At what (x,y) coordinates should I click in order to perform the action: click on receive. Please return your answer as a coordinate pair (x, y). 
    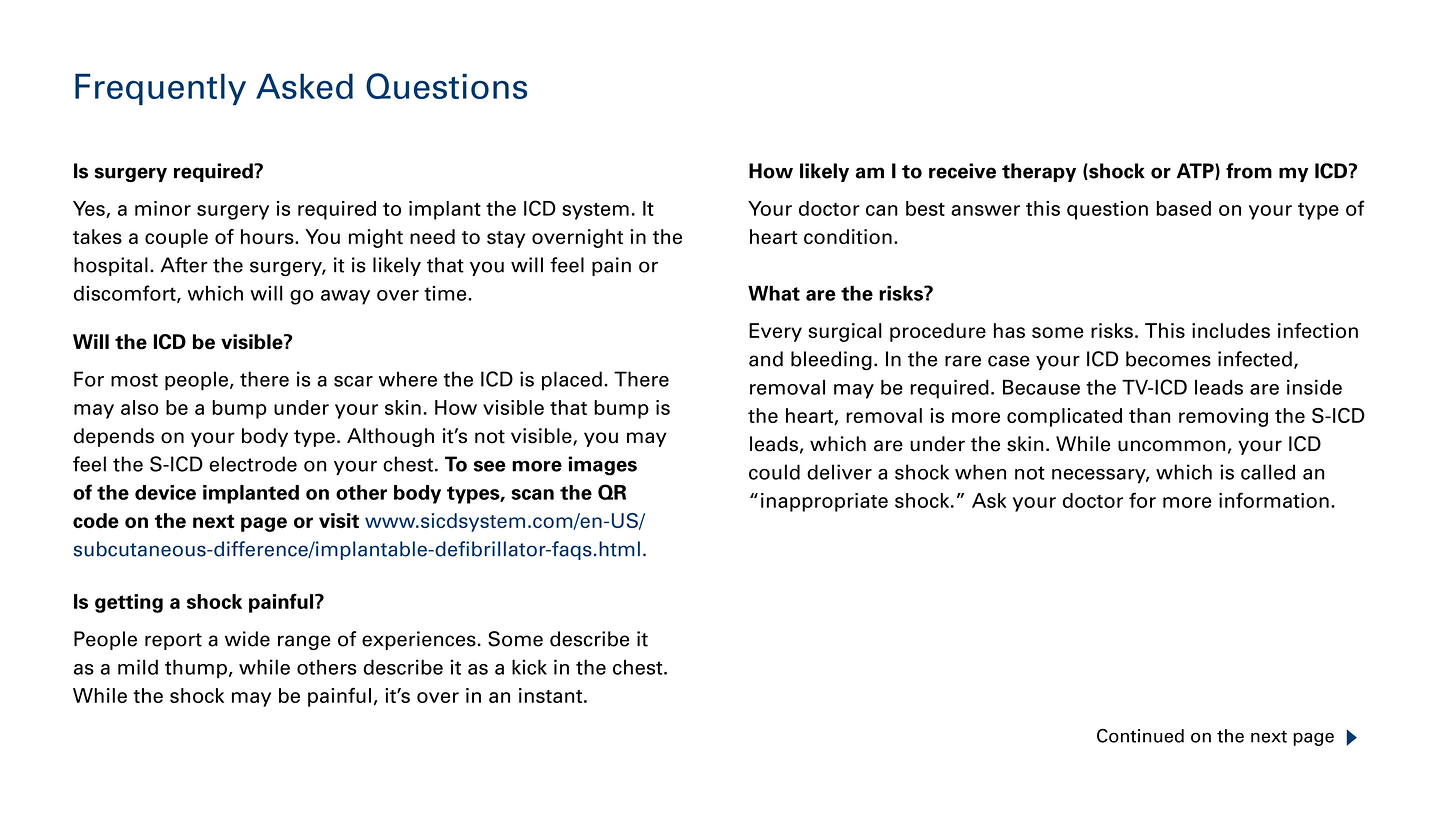
    Looking at the image, I should click on (962, 171).
